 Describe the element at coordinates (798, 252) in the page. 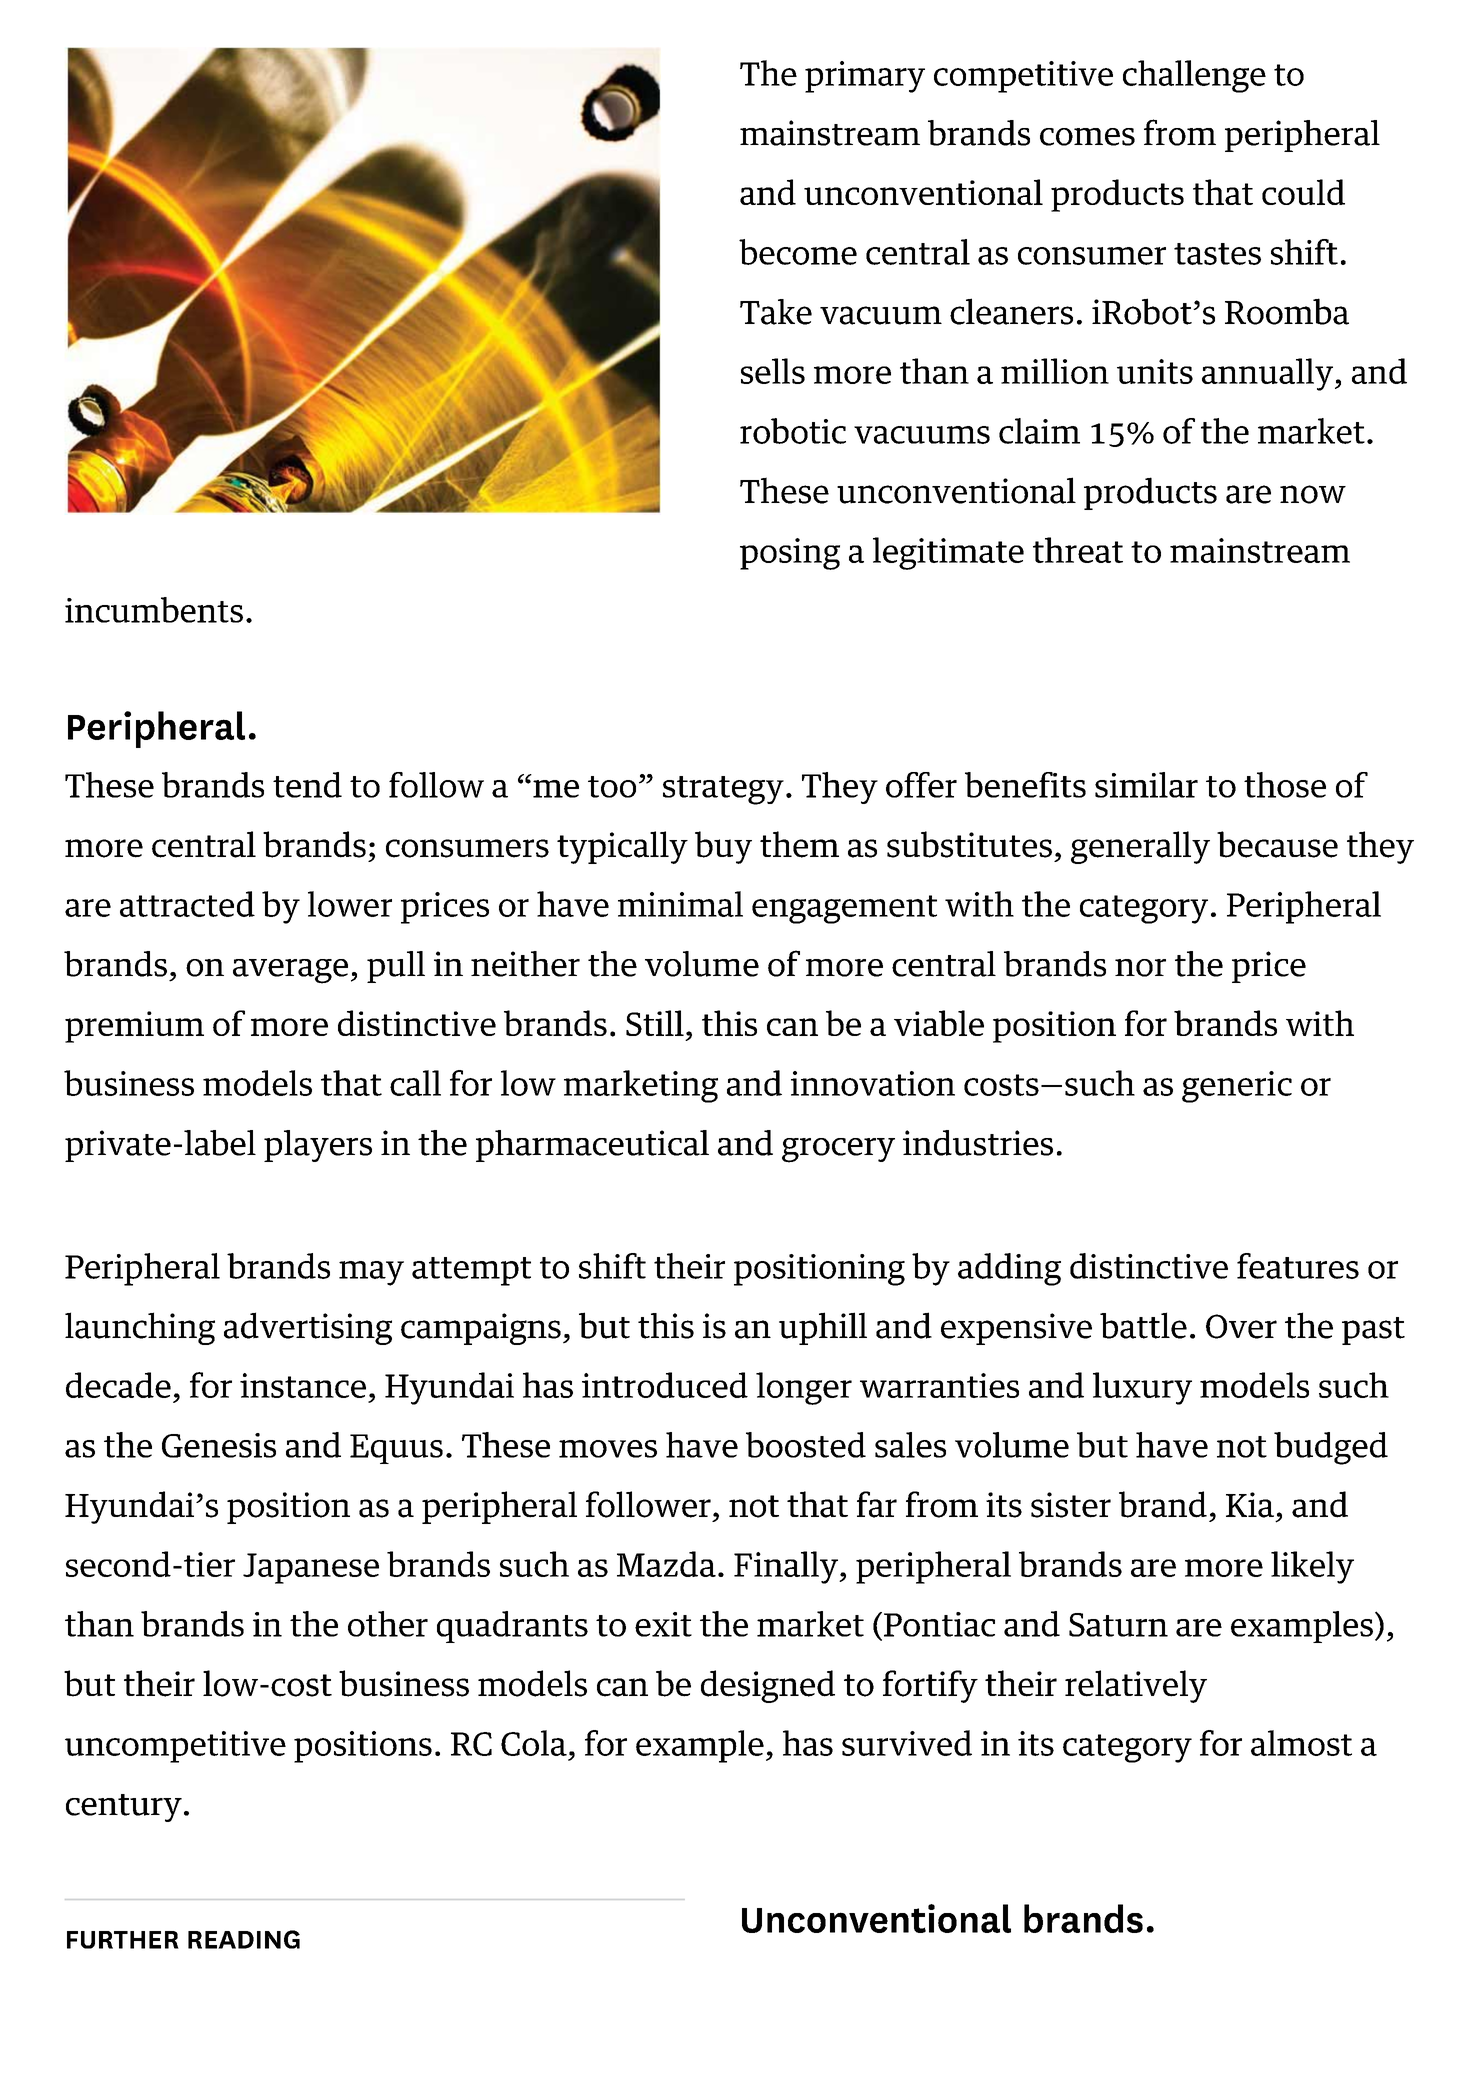

I see `become` at that location.
